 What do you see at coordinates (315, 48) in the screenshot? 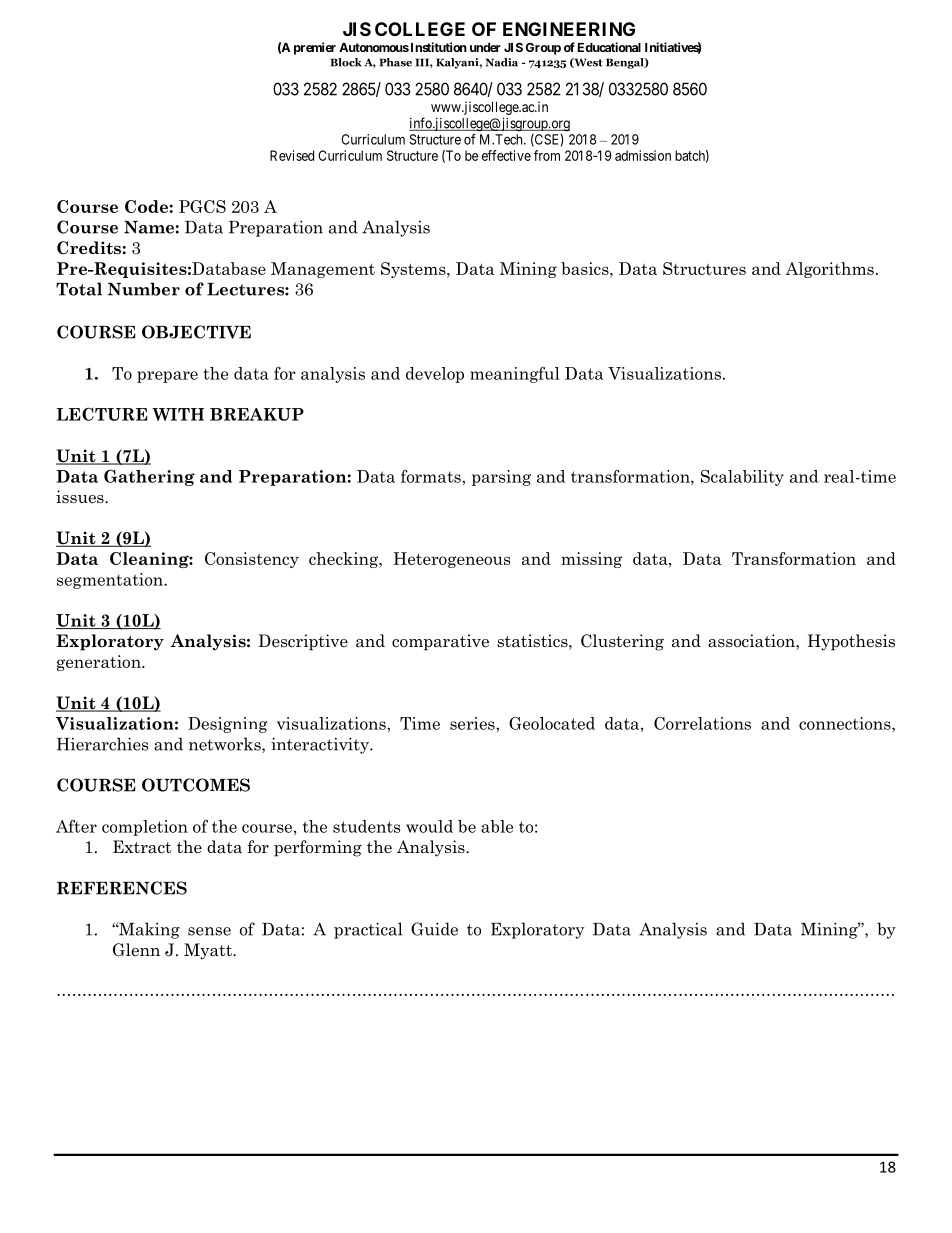
I see `premier` at bounding box center [315, 48].
